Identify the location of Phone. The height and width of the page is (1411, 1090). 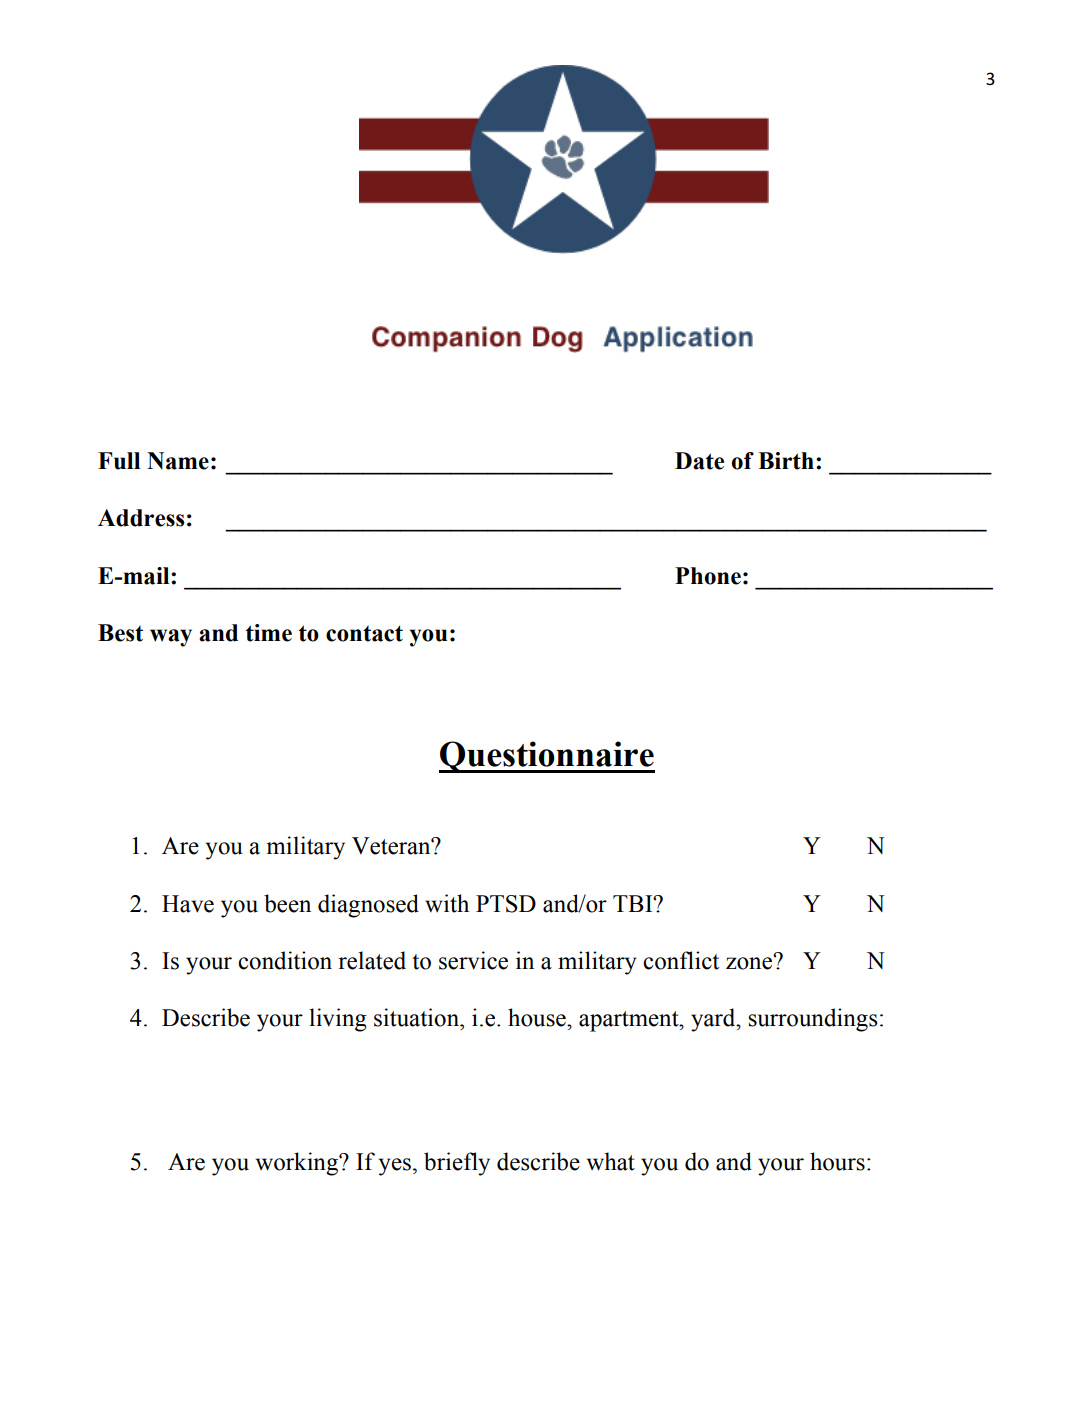
(708, 576).
